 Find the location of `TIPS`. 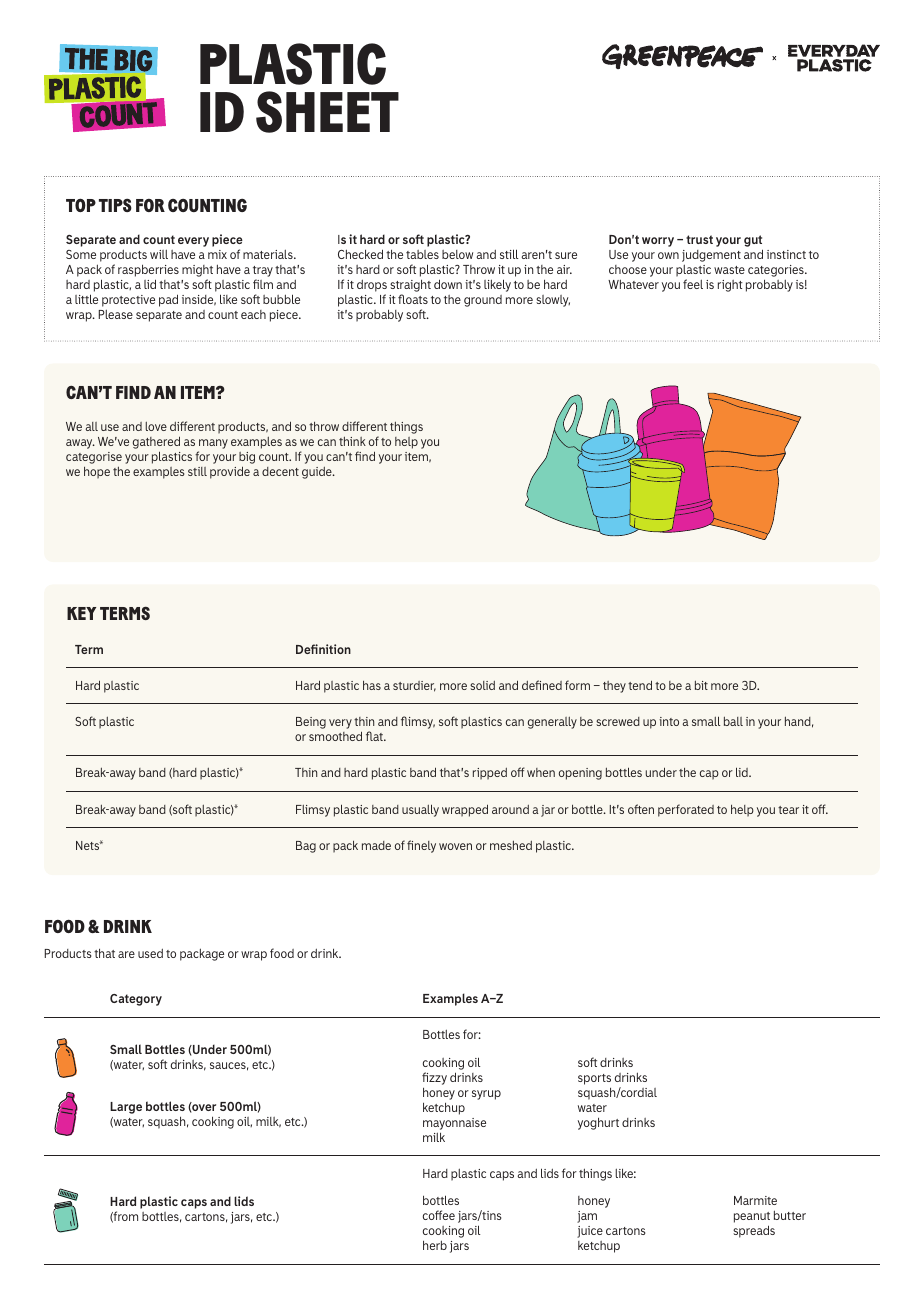

TIPS is located at coordinates (115, 205).
